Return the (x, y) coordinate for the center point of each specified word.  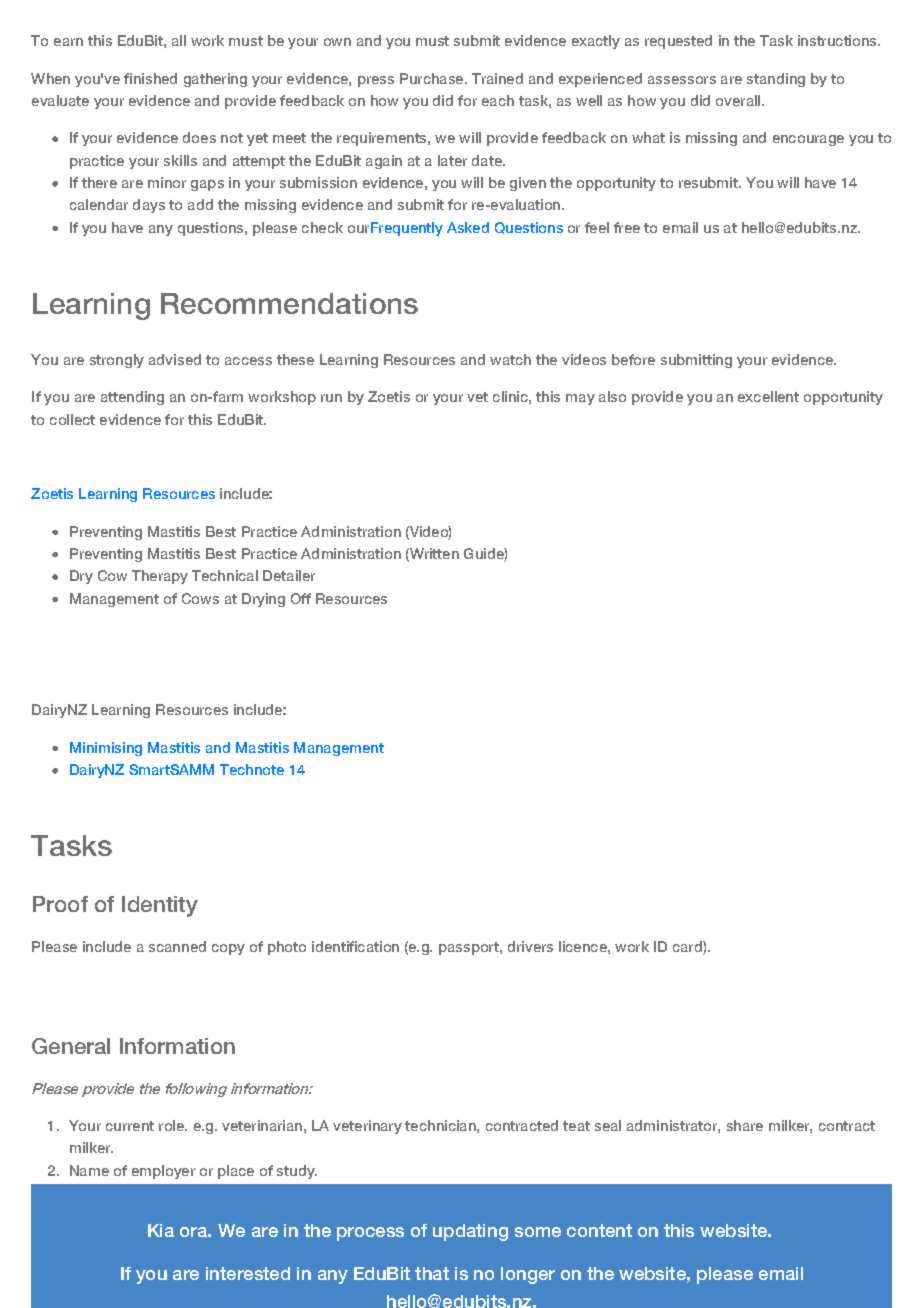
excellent (768, 396)
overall (739, 100)
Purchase (433, 78)
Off (301, 598)
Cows (200, 598)
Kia (161, 1230)
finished (150, 78)
